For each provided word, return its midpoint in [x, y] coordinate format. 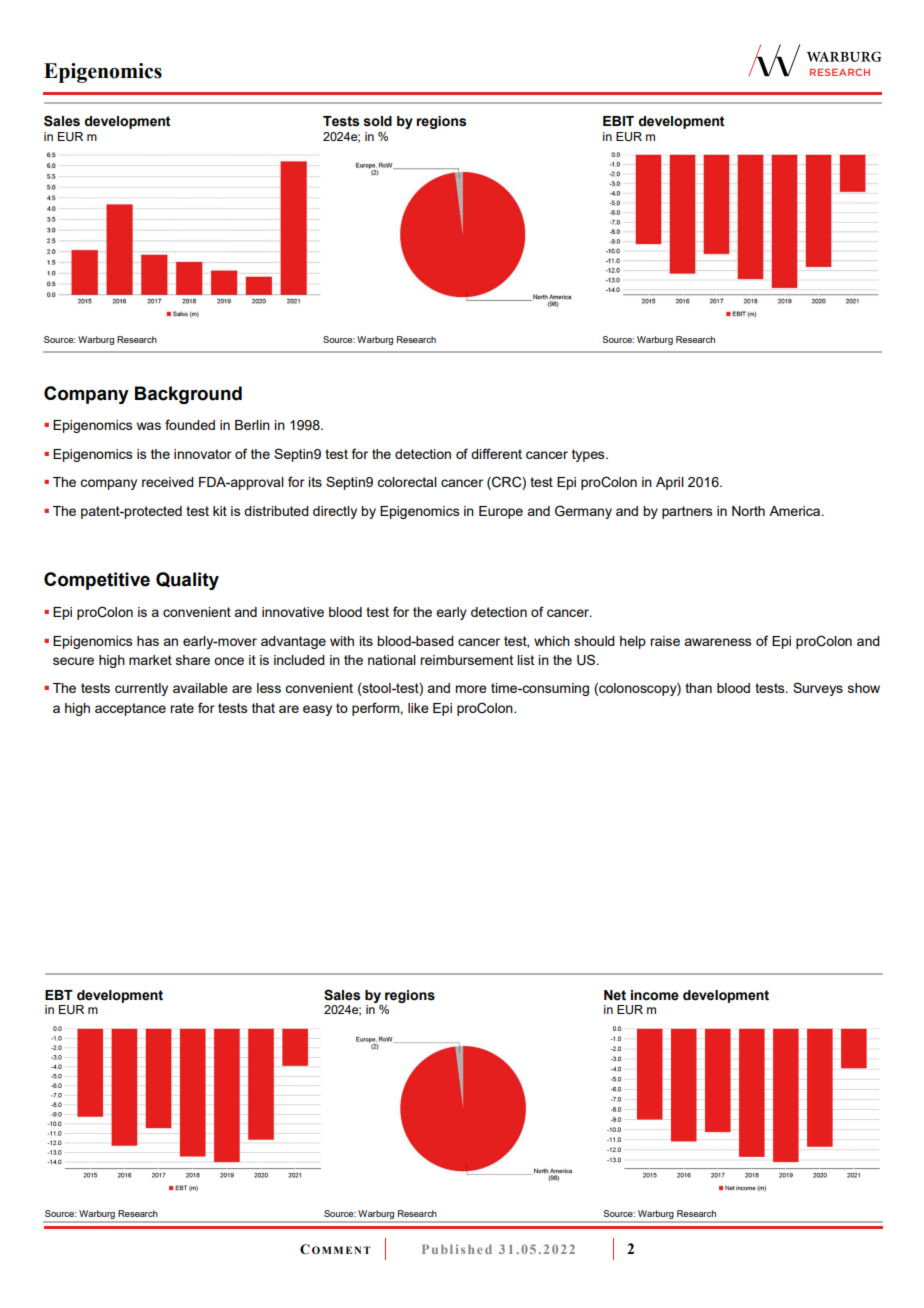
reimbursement [466, 660]
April [670, 483]
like [418, 708]
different [496, 453]
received [168, 482]
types [589, 455]
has [148, 641]
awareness [717, 642]
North [748, 511]
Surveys [818, 689]
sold [377, 121]
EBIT [618, 121]
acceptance [130, 709]
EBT [59, 995]
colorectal [407, 482]
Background [188, 395]
